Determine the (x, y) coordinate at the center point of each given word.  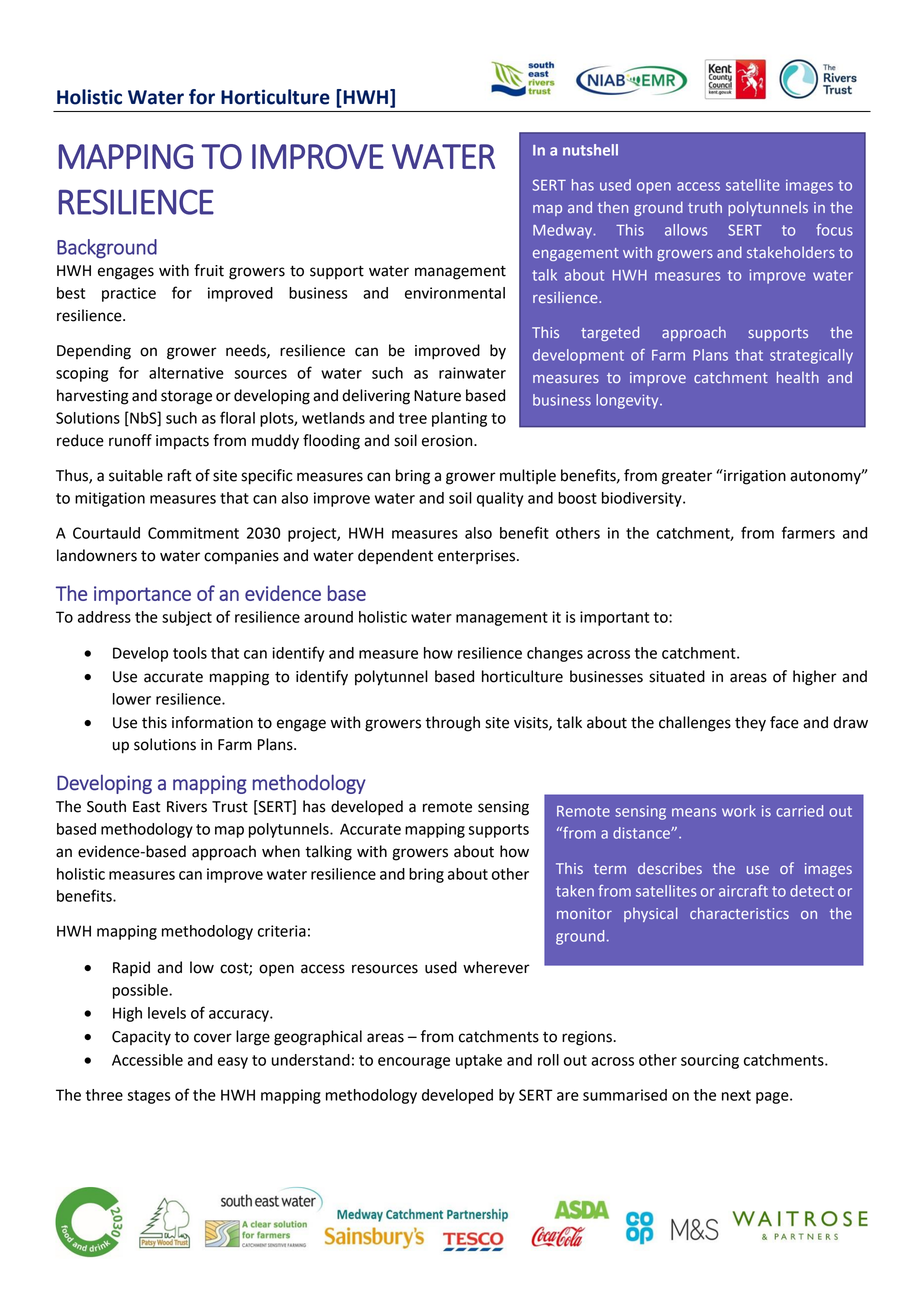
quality (500, 499)
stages (149, 1097)
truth (705, 207)
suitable (136, 475)
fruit (209, 270)
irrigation (754, 477)
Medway (564, 231)
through (452, 724)
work (739, 811)
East (147, 807)
